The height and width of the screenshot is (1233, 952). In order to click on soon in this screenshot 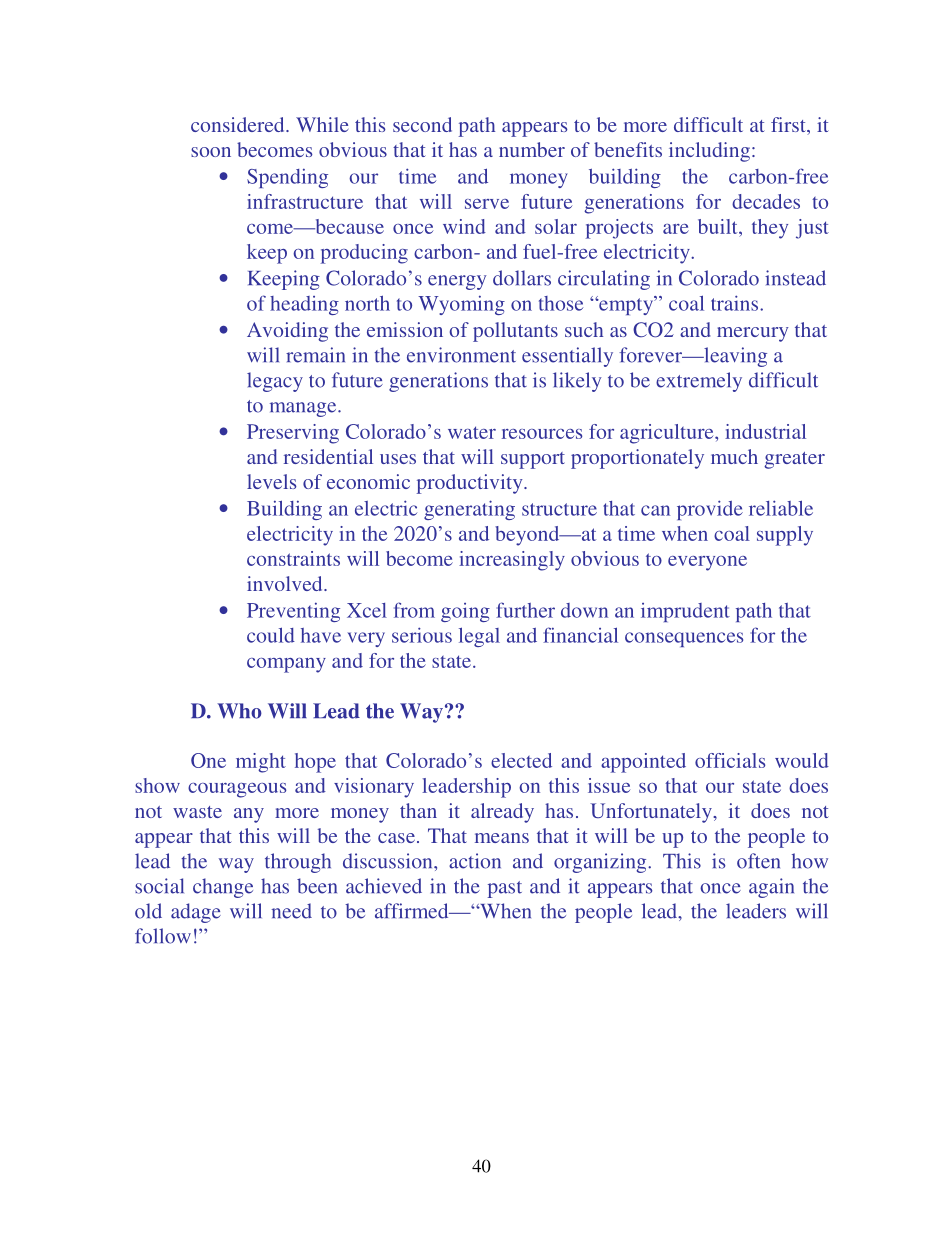, I will do `click(211, 152)`.
